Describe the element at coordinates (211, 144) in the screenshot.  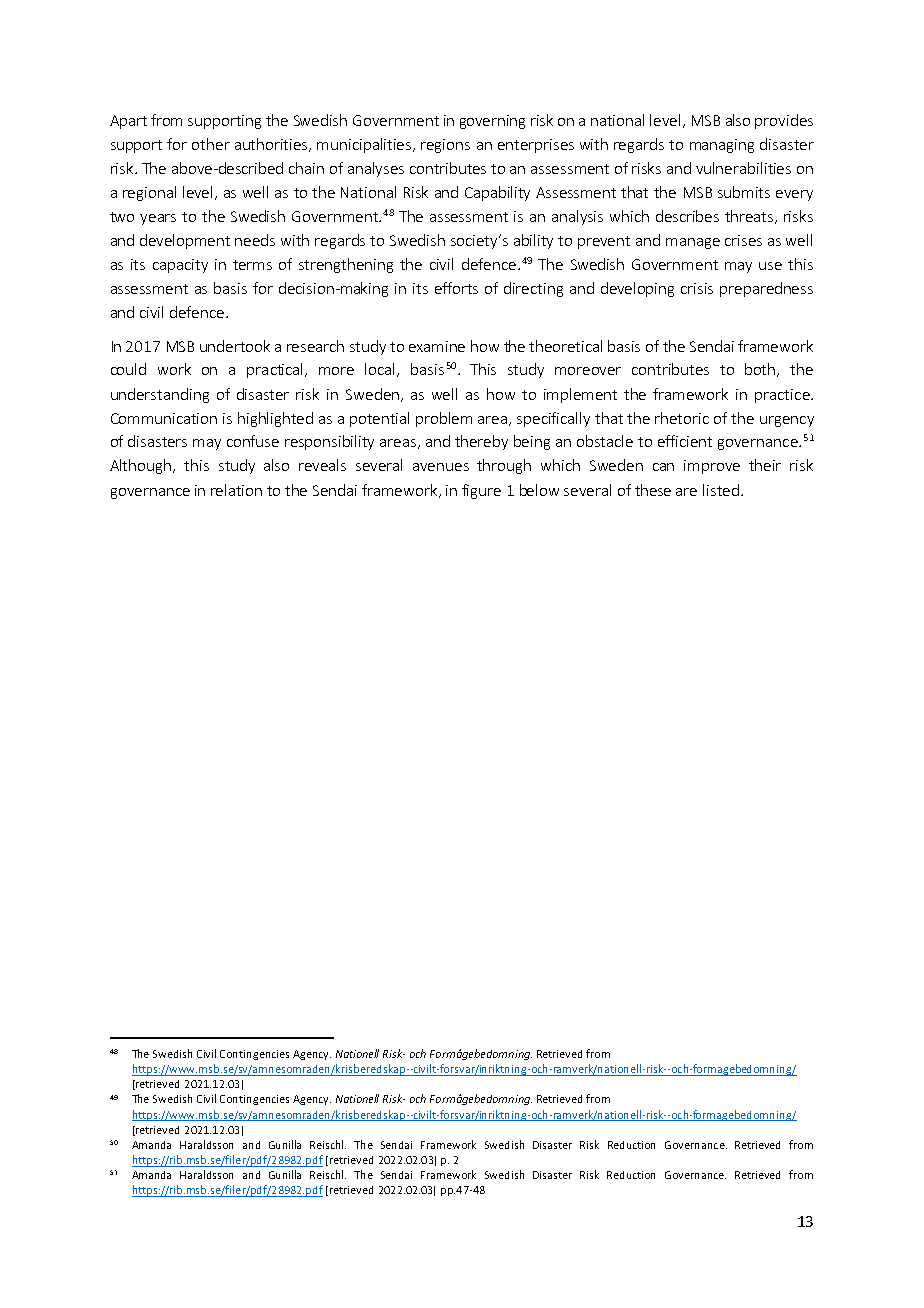
I see `other` at that location.
